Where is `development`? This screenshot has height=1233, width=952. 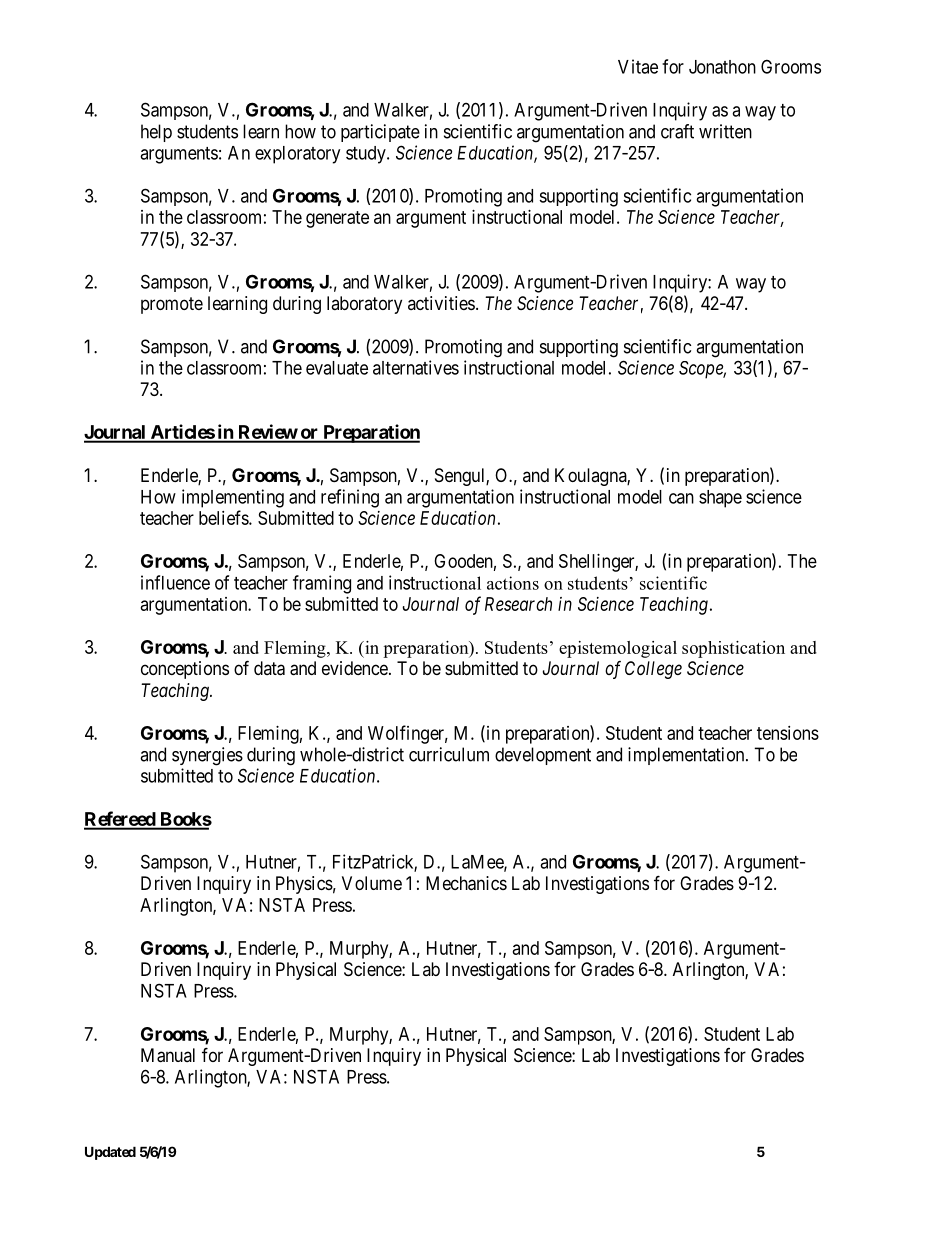 development is located at coordinates (543, 756).
